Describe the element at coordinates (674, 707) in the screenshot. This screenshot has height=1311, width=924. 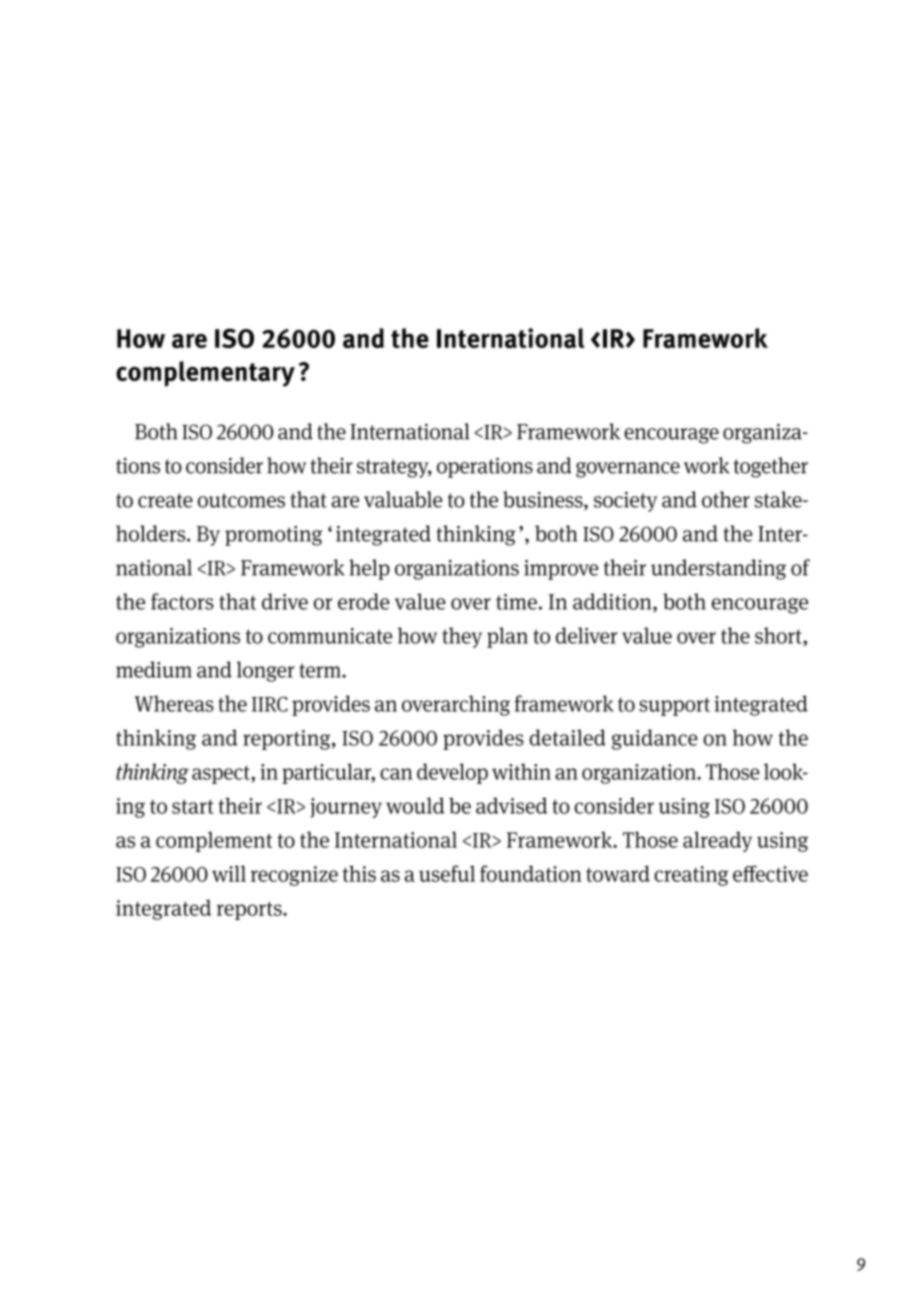
I see `support` at that location.
